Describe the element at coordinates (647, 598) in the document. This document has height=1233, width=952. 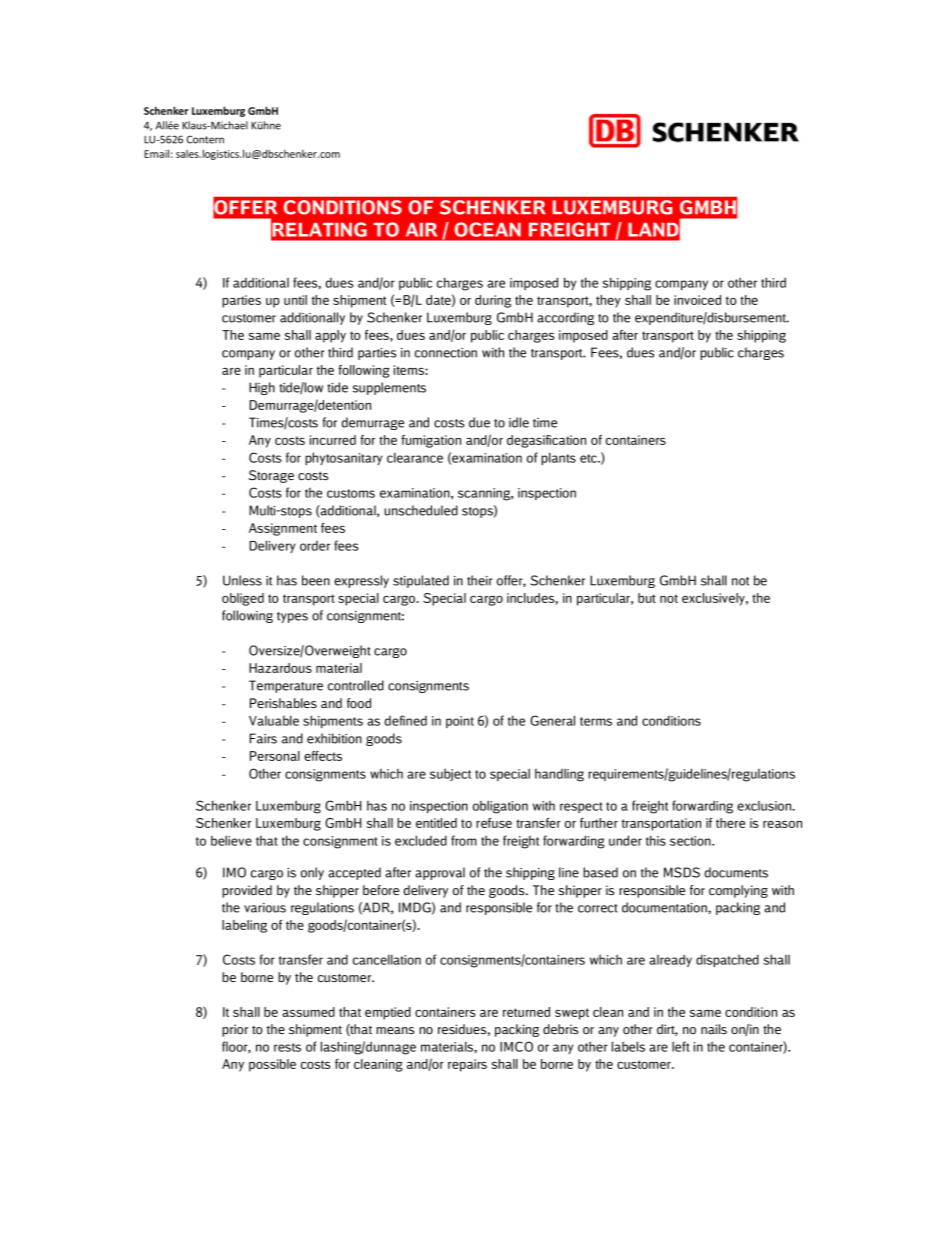
I see `but` at that location.
